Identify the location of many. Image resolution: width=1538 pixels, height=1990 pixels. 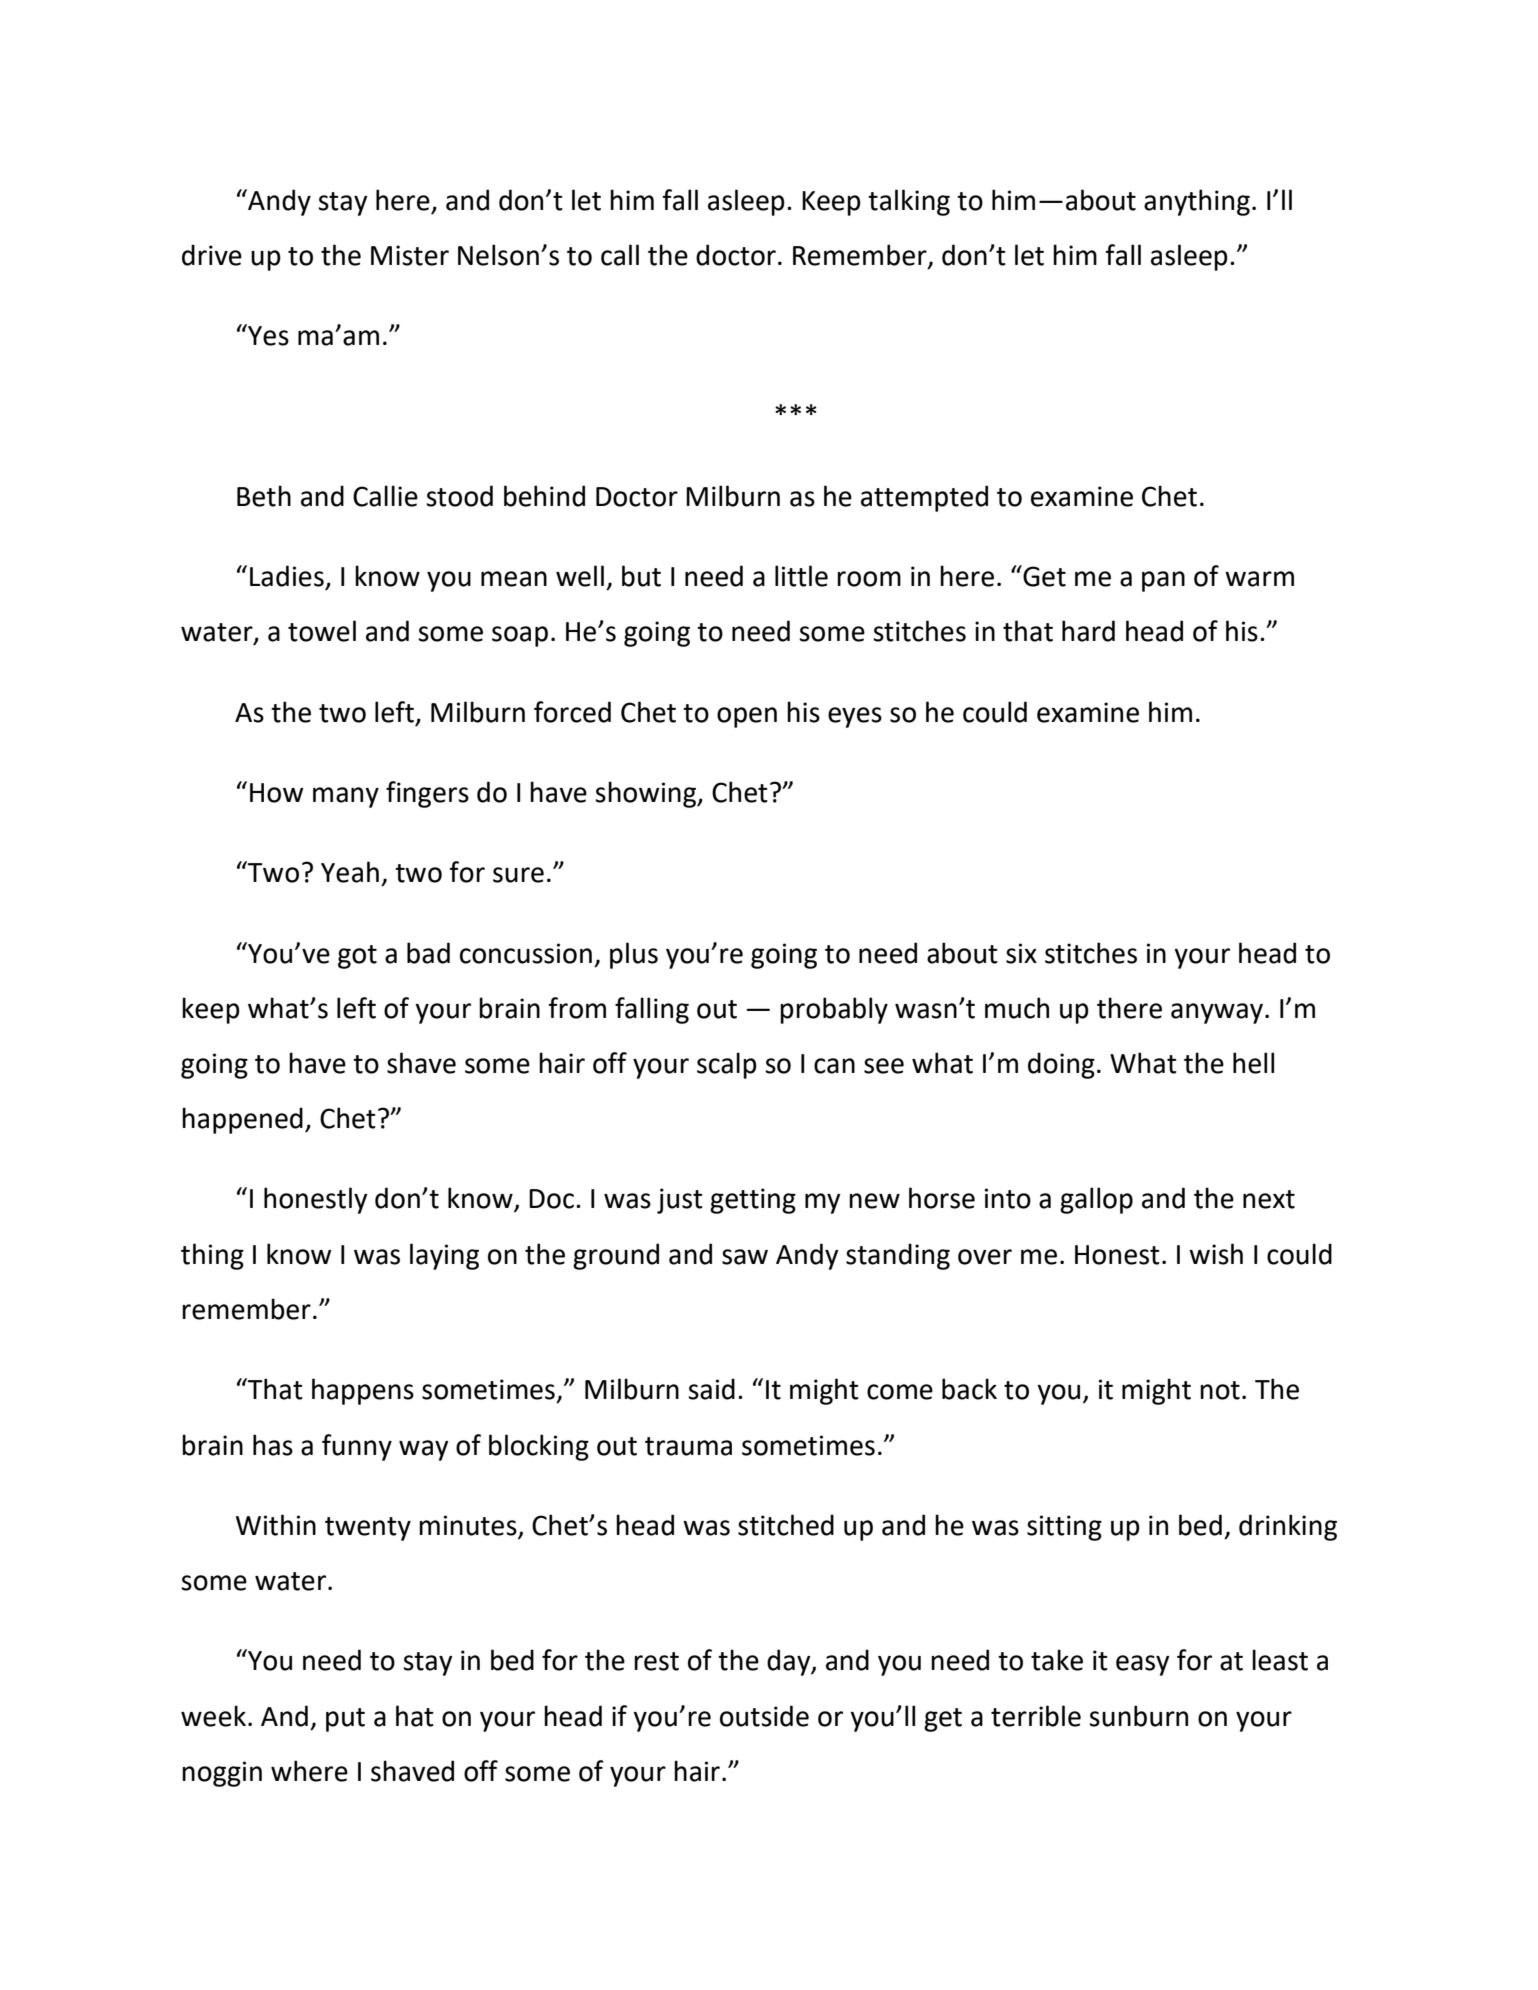
(346, 797).
